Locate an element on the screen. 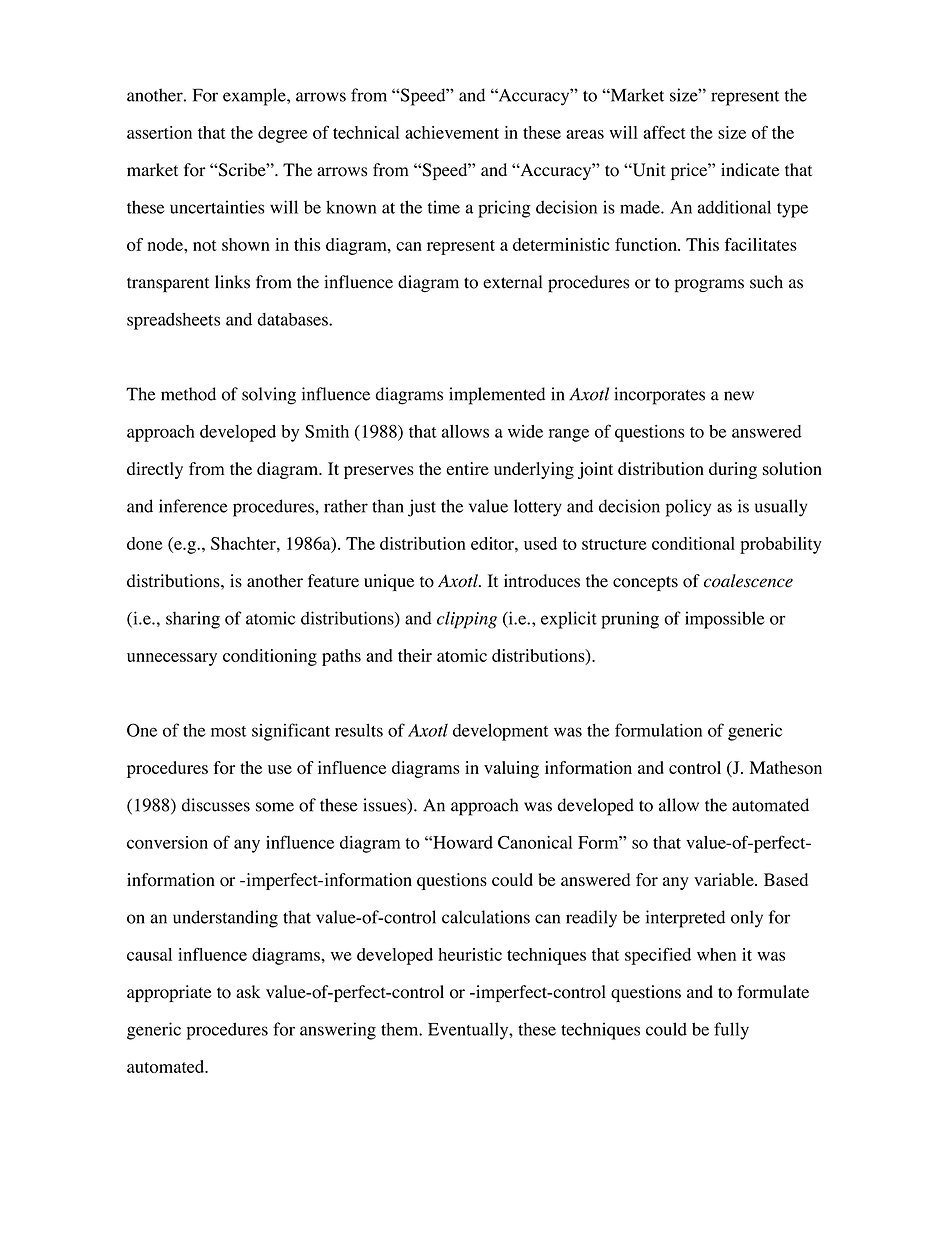 Image resolution: width=952 pixels, height=1233 pixels. introduces is located at coordinates (542, 581).
